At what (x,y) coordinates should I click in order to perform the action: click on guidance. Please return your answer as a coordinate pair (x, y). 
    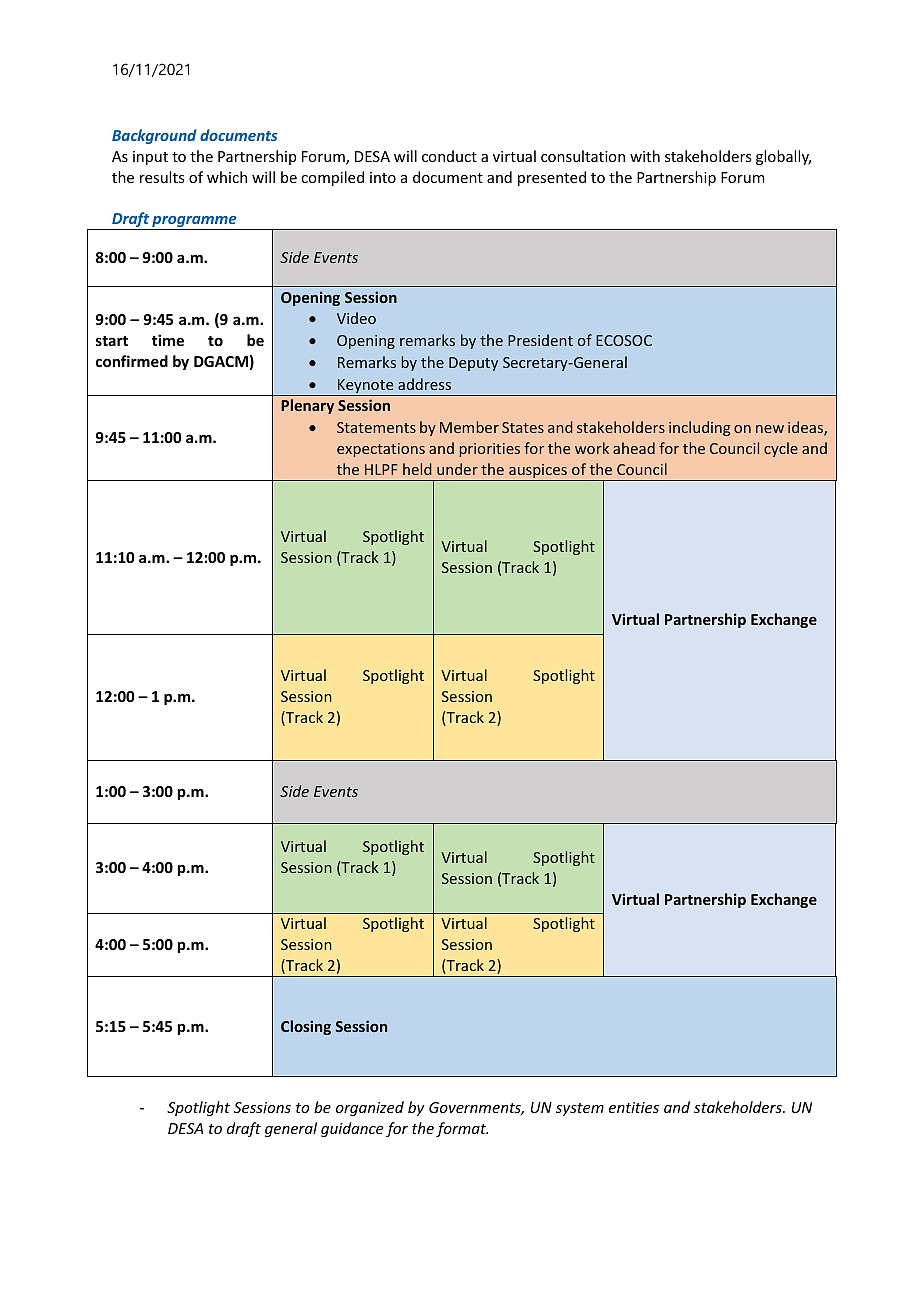
    Looking at the image, I should click on (352, 1129).
